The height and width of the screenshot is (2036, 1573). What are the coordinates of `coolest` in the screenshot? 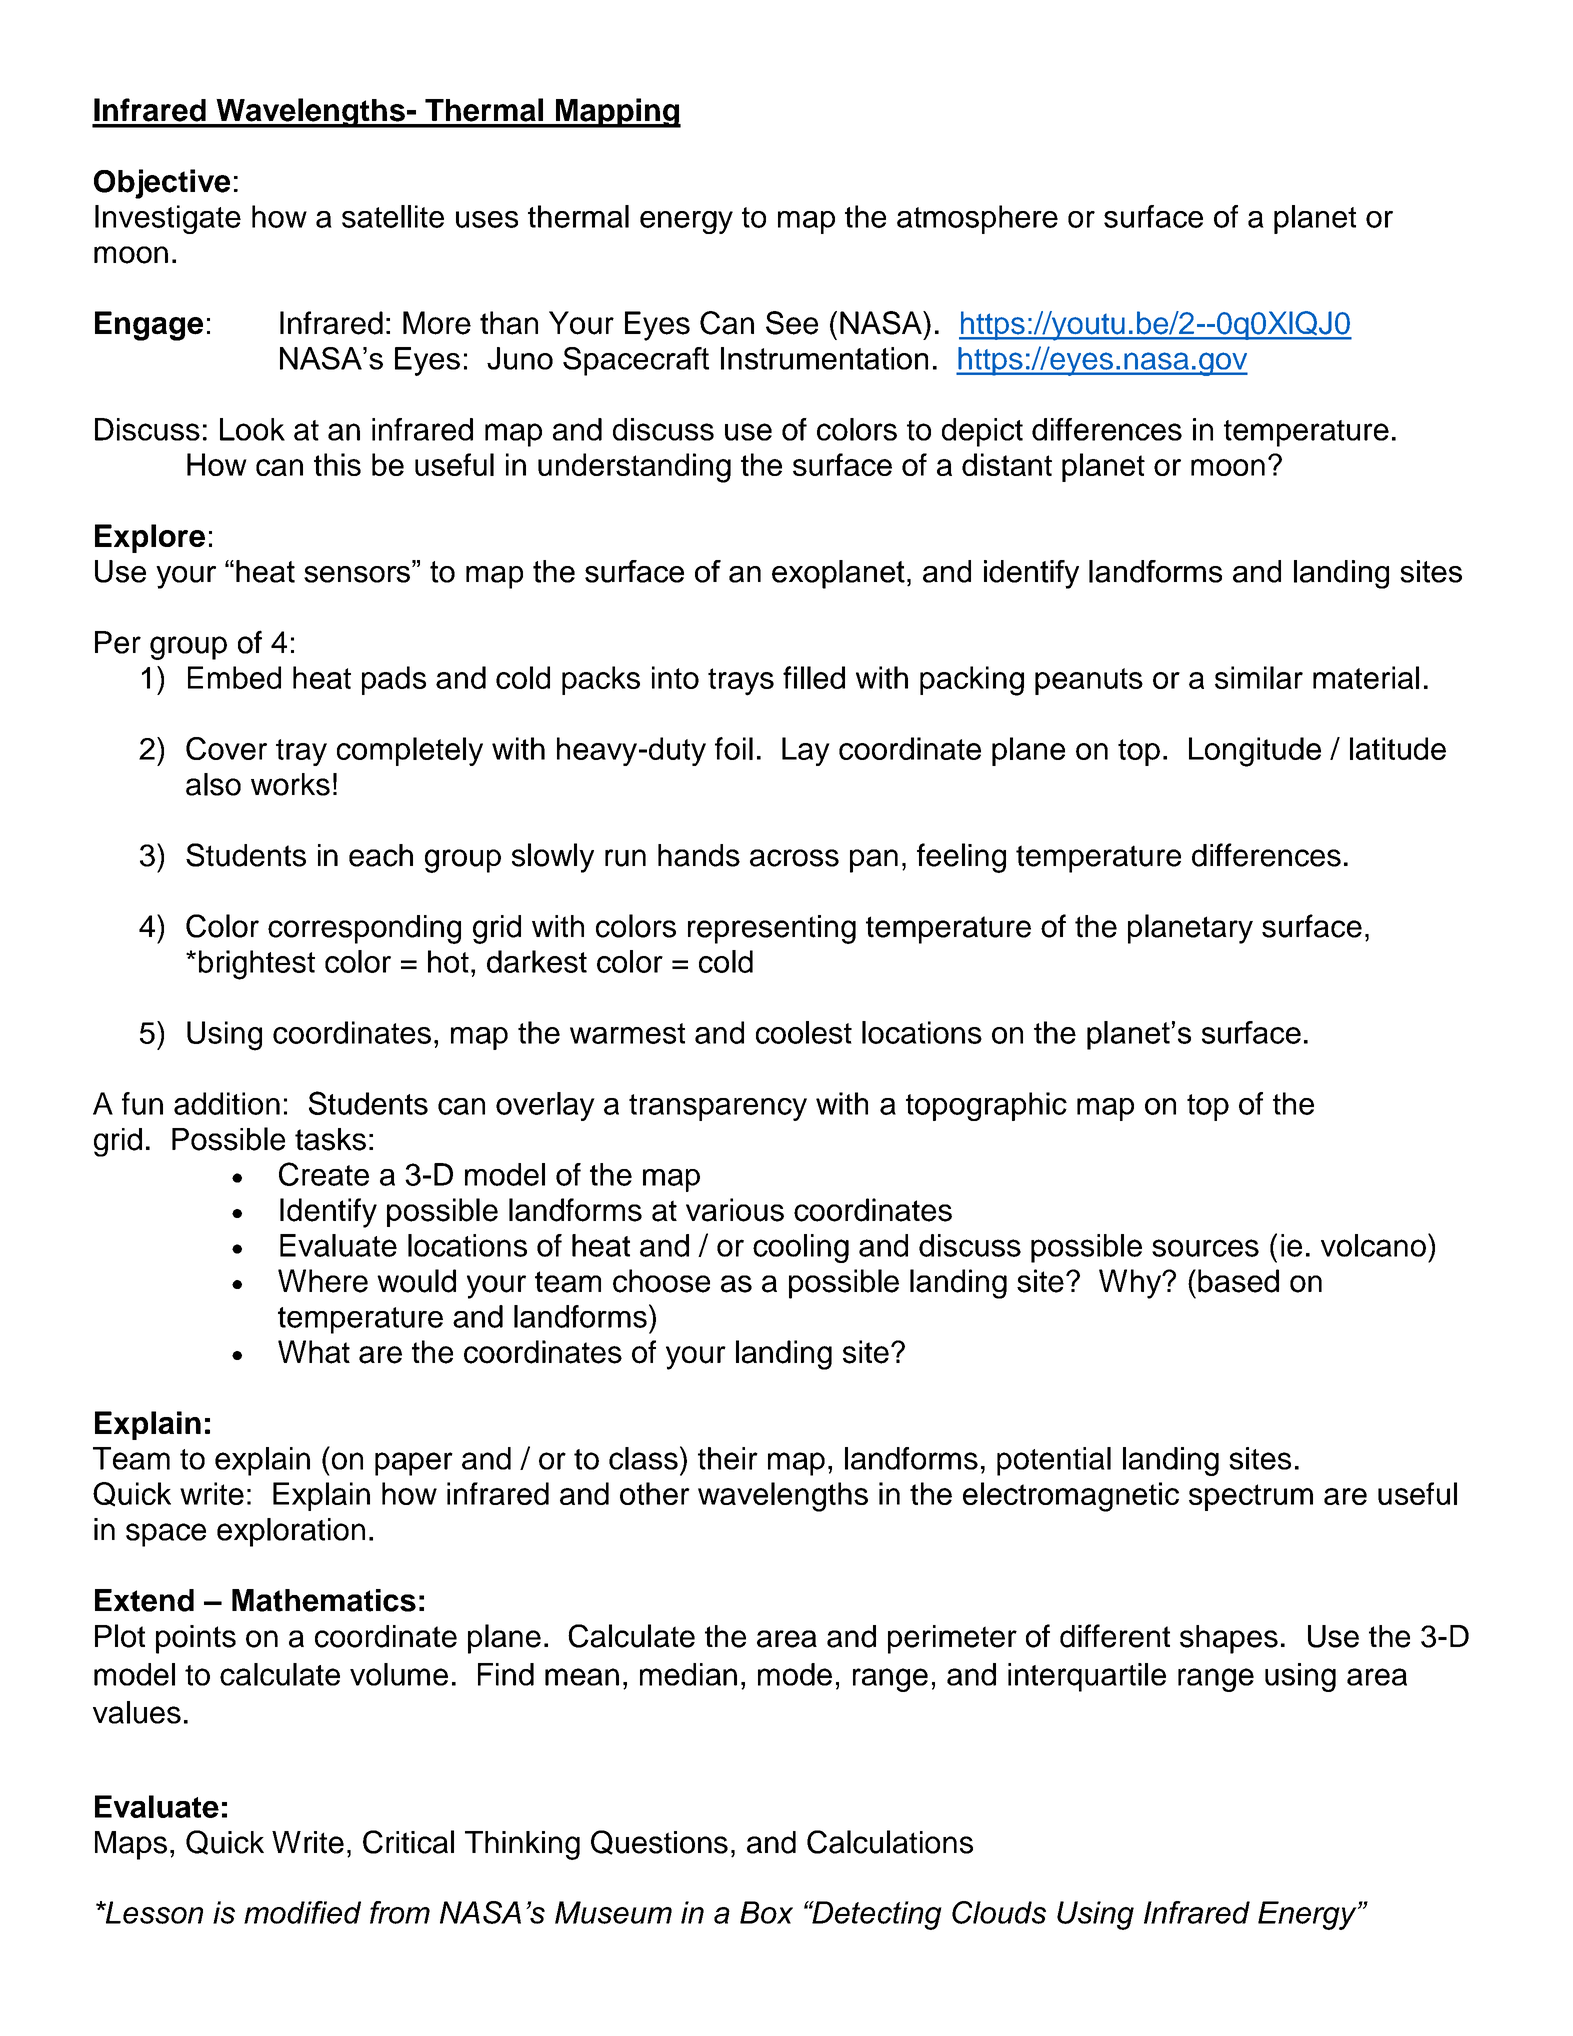 It's located at (804, 1032).
